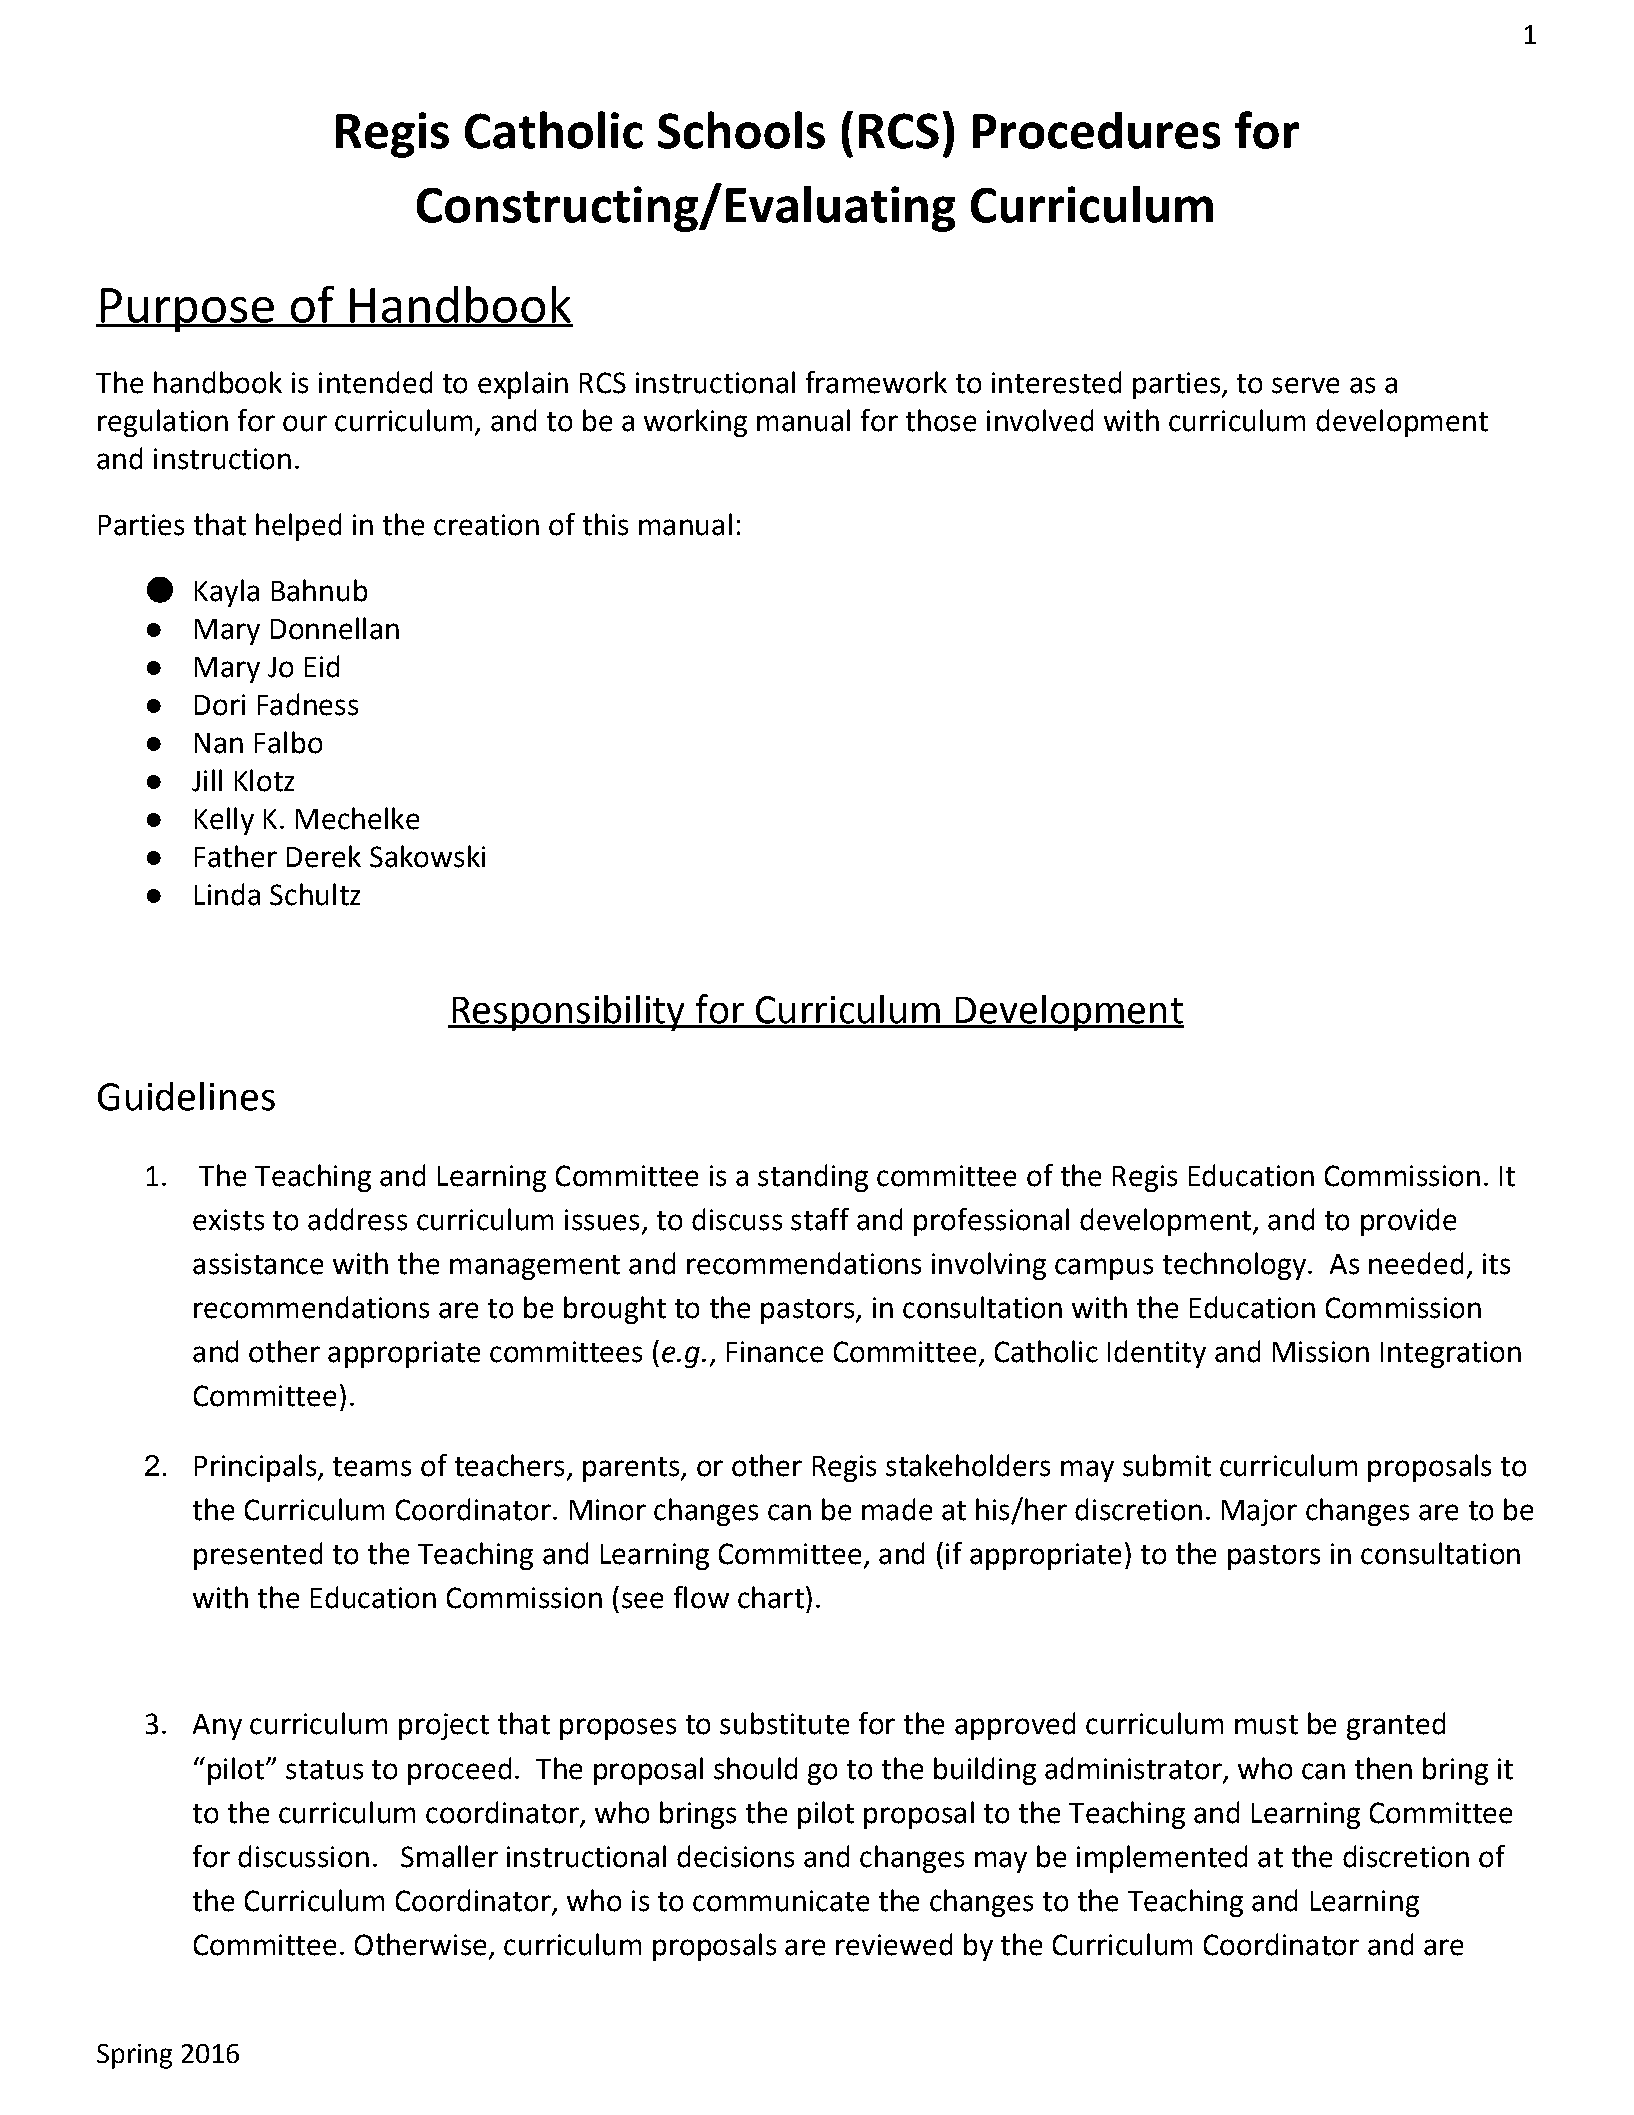  Describe the element at coordinates (322, 666) in the screenshot. I see `Eid` at that location.
